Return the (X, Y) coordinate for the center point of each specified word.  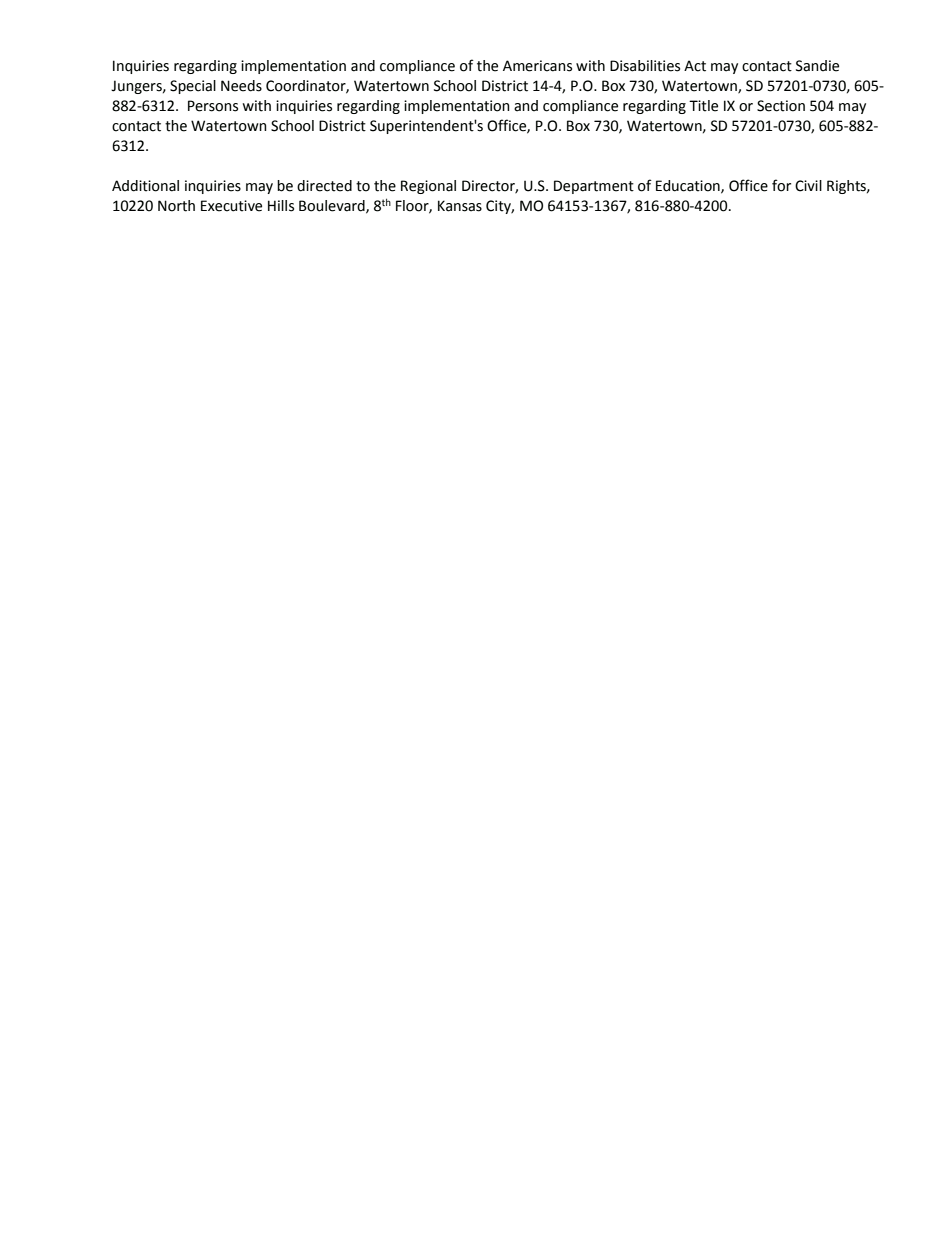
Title (703, 106)
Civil (808, 186)
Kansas (460, 206)
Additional (145, 186)
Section (781, 106)
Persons (213, 106)
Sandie (817, 66)
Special (193, 87)
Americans (537, 66)
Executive (231, 206)
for (781, 185)
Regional (428, 187)
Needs (241, 86)
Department (594, 187)
